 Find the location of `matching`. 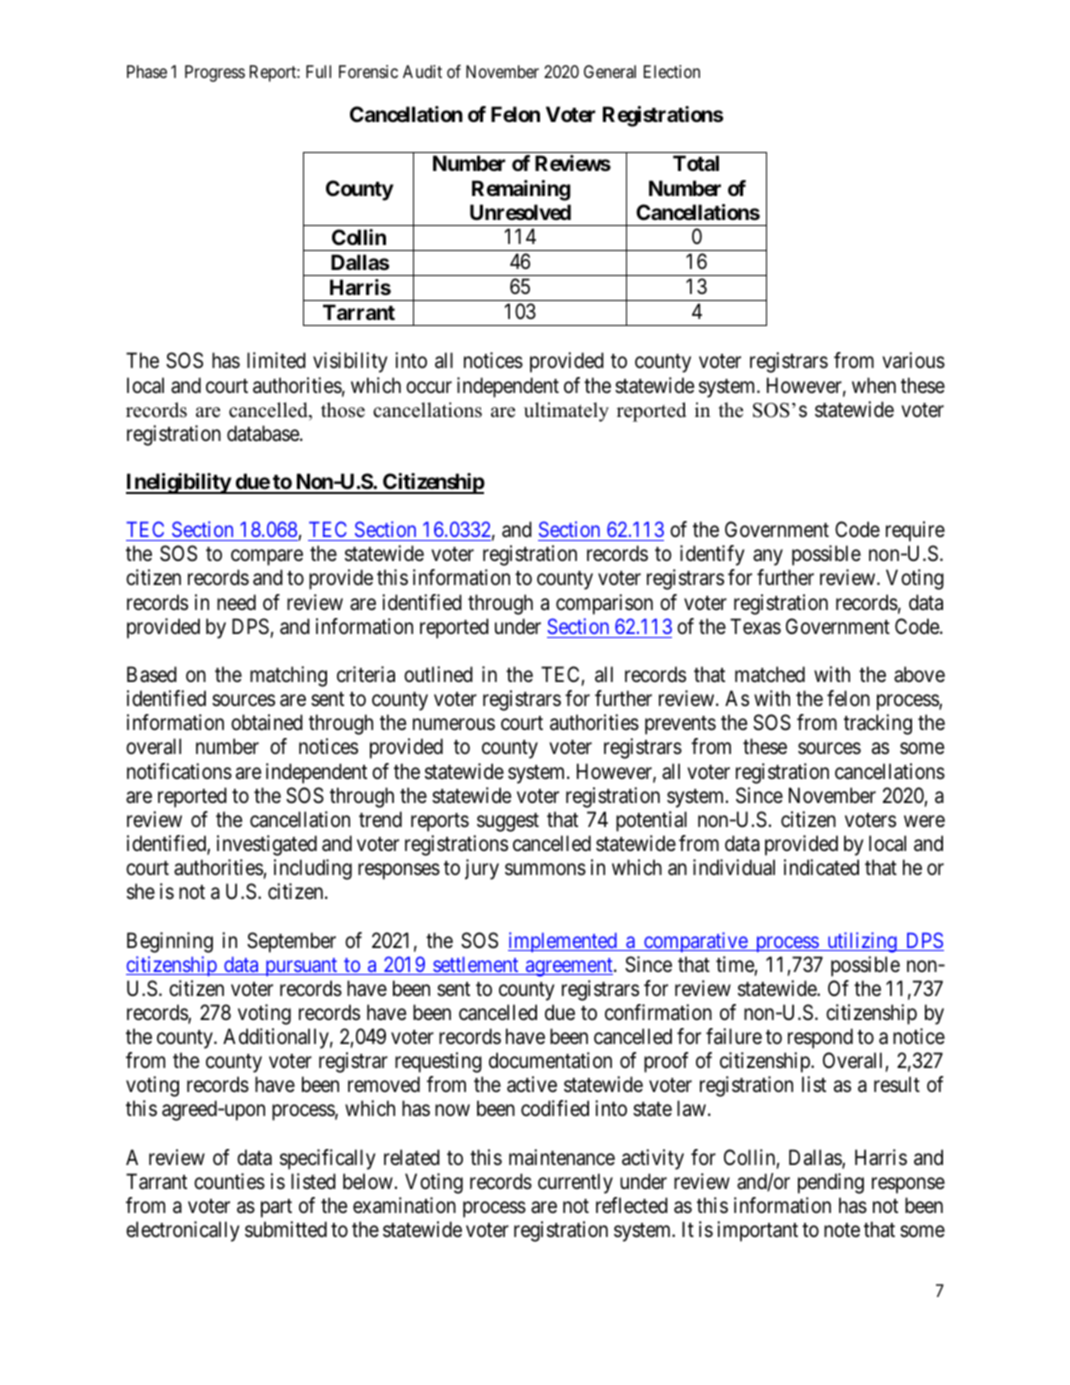

matching is located at coordinates (288, 676).
